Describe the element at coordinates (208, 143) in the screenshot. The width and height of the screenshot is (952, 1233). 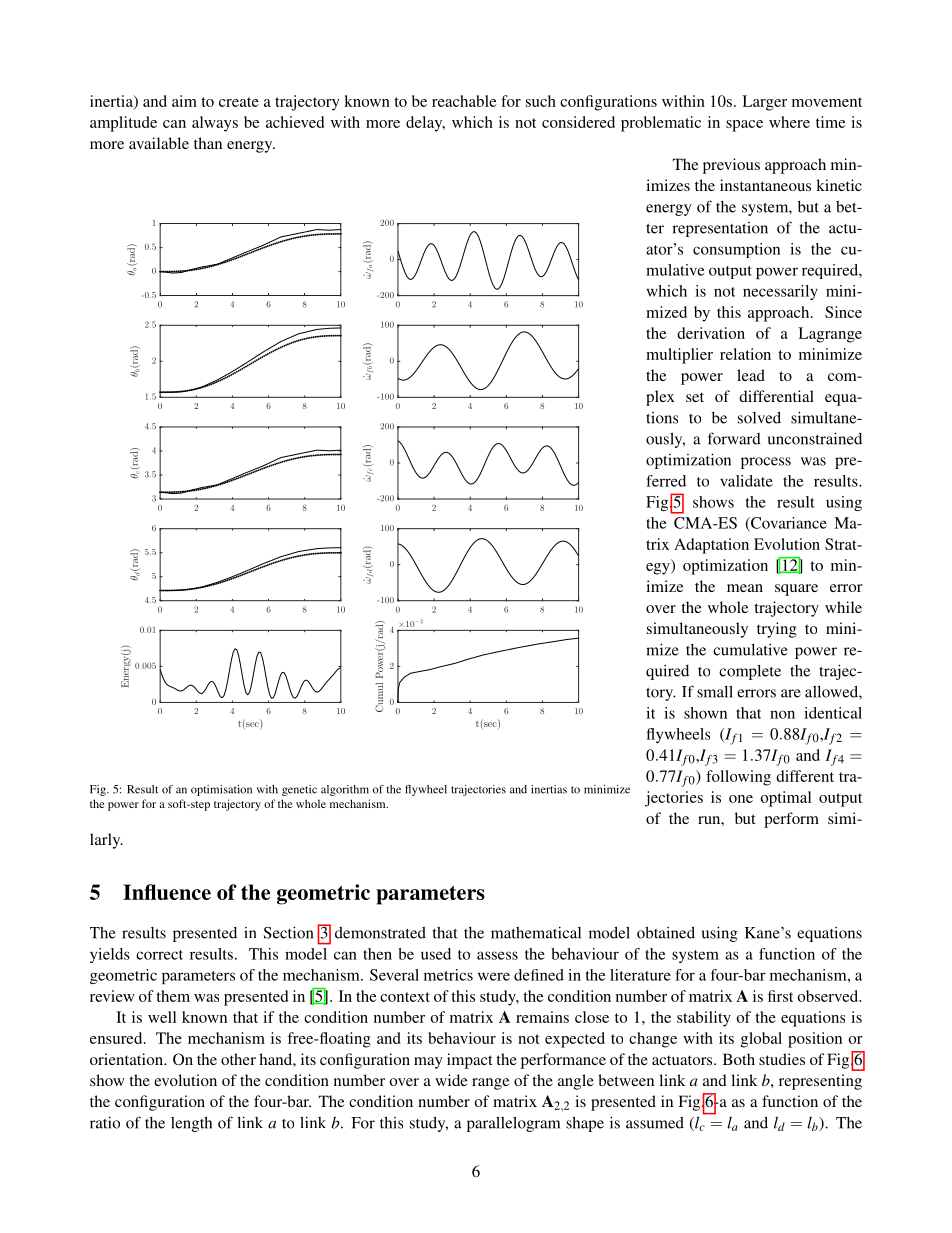
I see `than` at that location.
